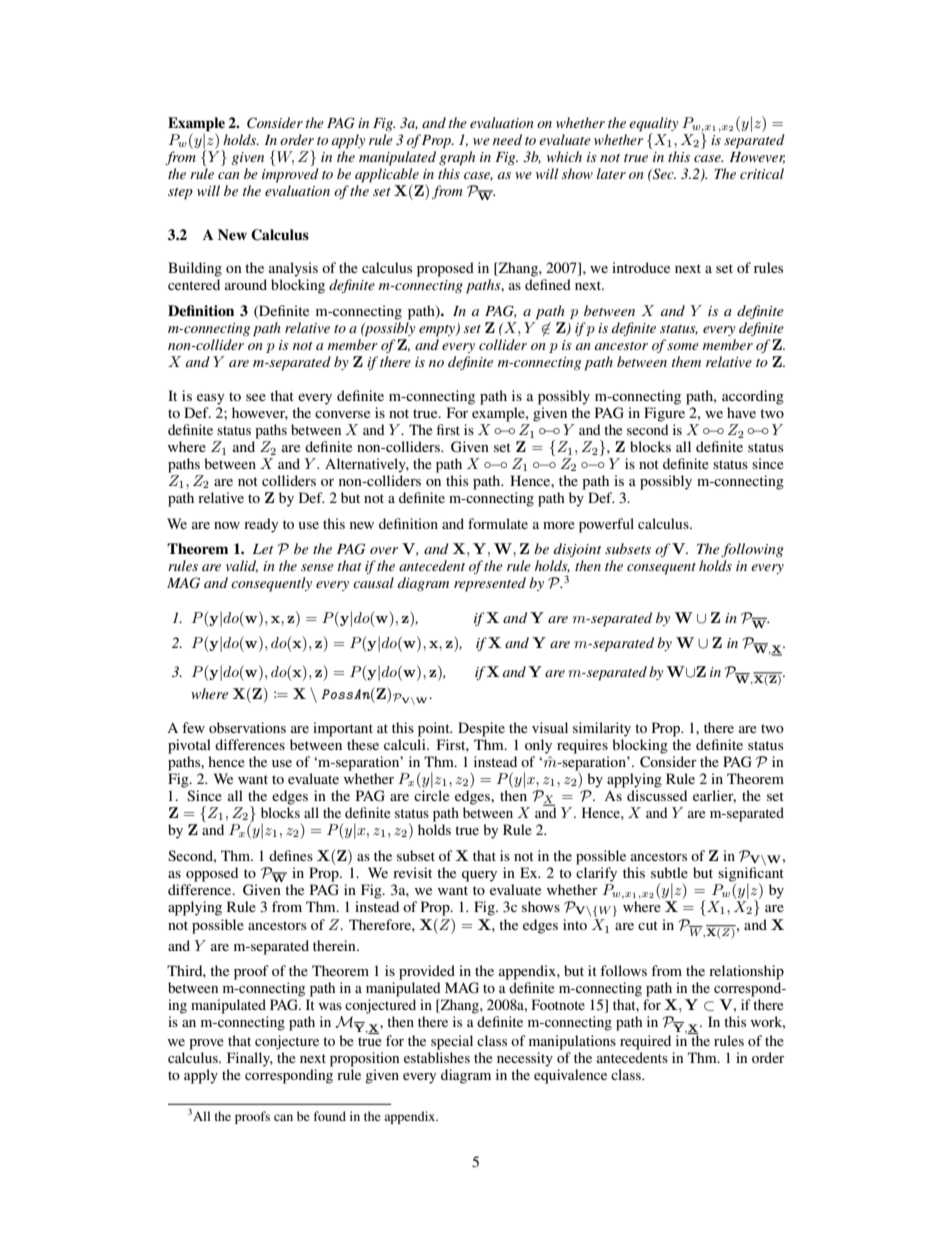  I want to click on graph, so click(457, 158).
